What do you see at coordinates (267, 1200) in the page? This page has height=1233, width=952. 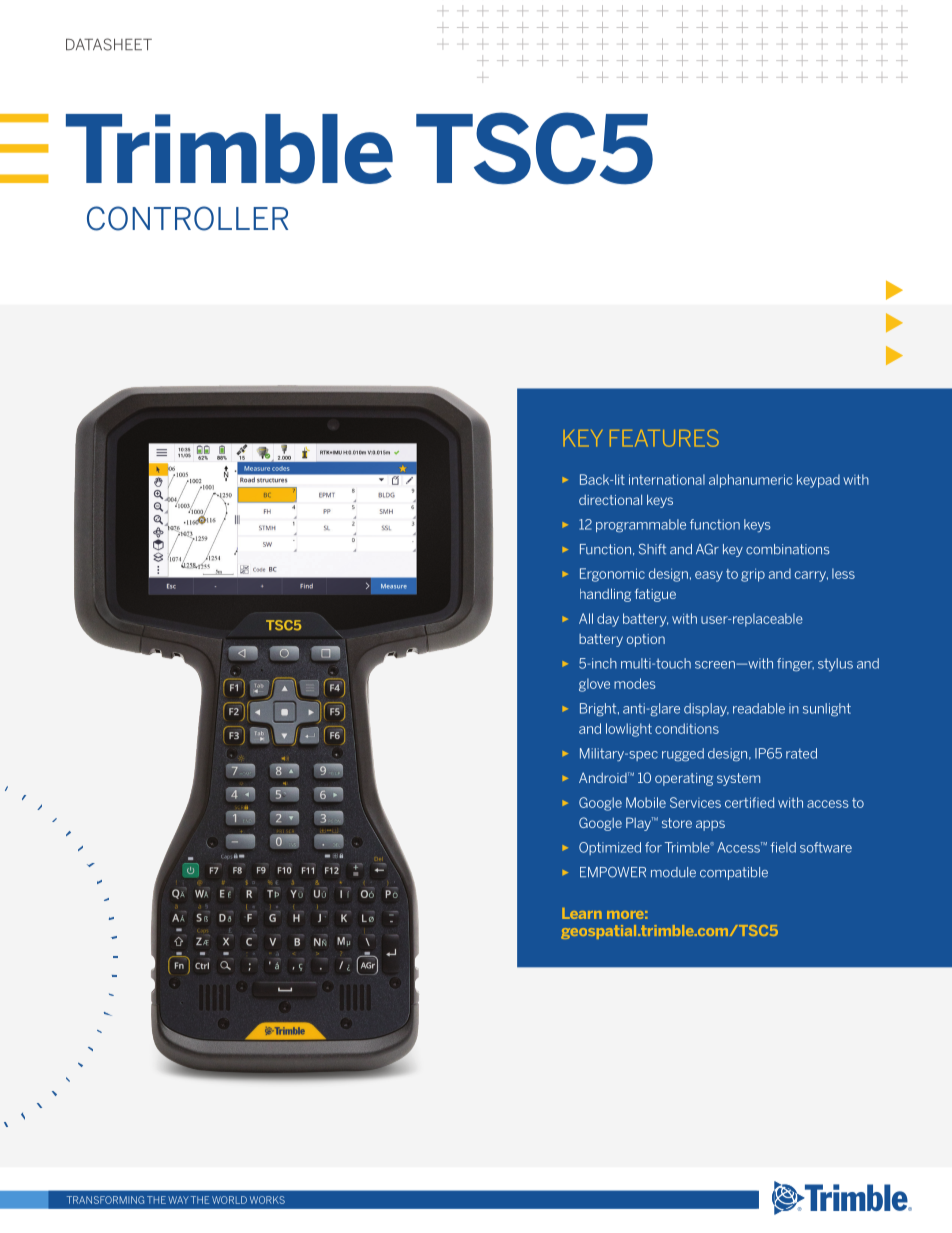 I see `WORKS` at bounding box center [267, 1200].
